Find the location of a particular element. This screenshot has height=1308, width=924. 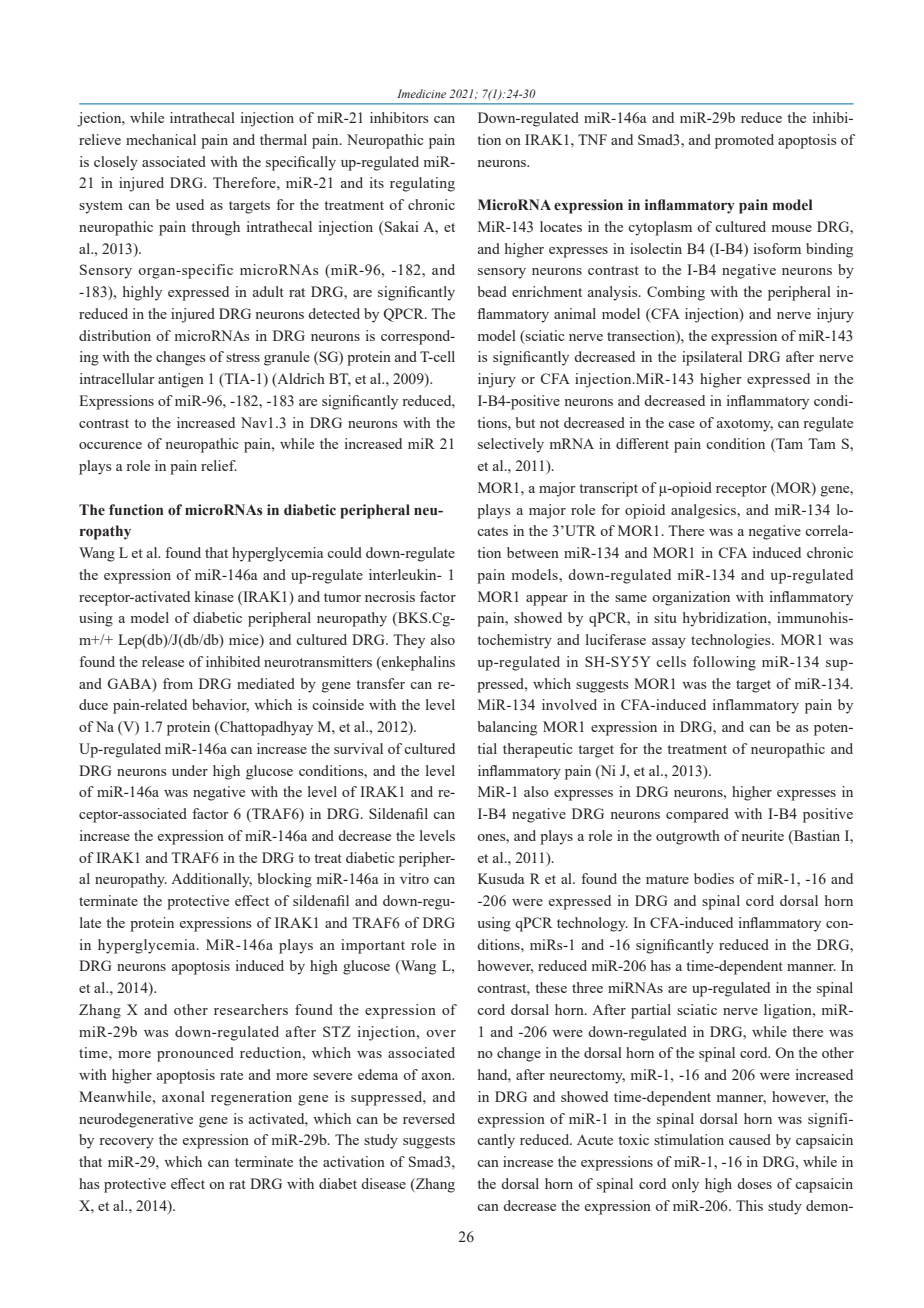

mechanical is located at coordinates (161, 139).
